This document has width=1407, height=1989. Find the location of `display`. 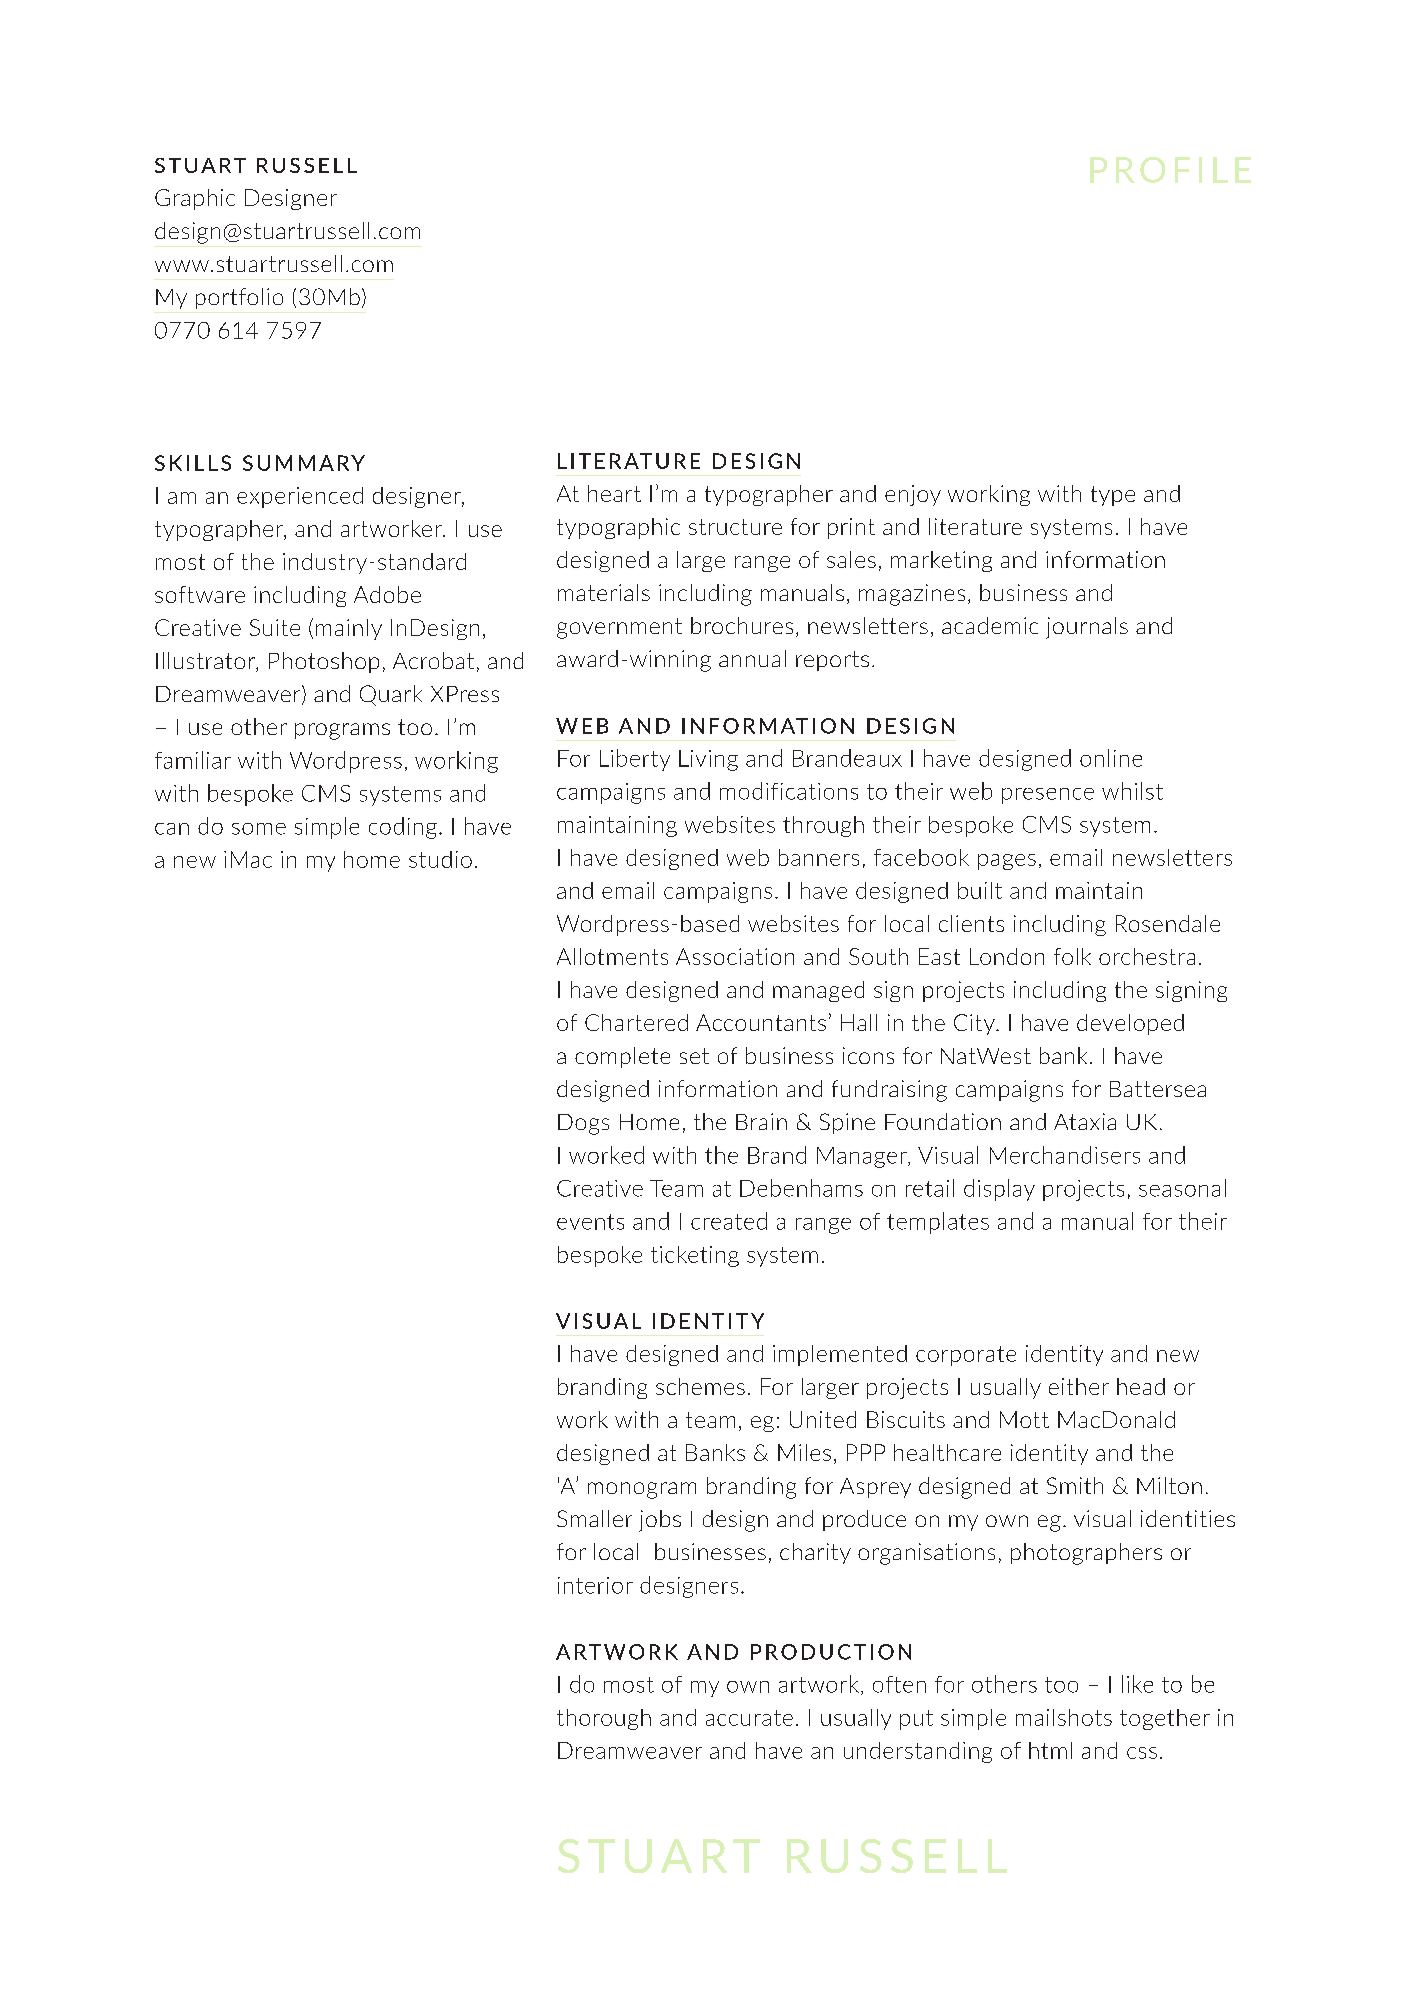

display is located at coordinates (999, 1190).
